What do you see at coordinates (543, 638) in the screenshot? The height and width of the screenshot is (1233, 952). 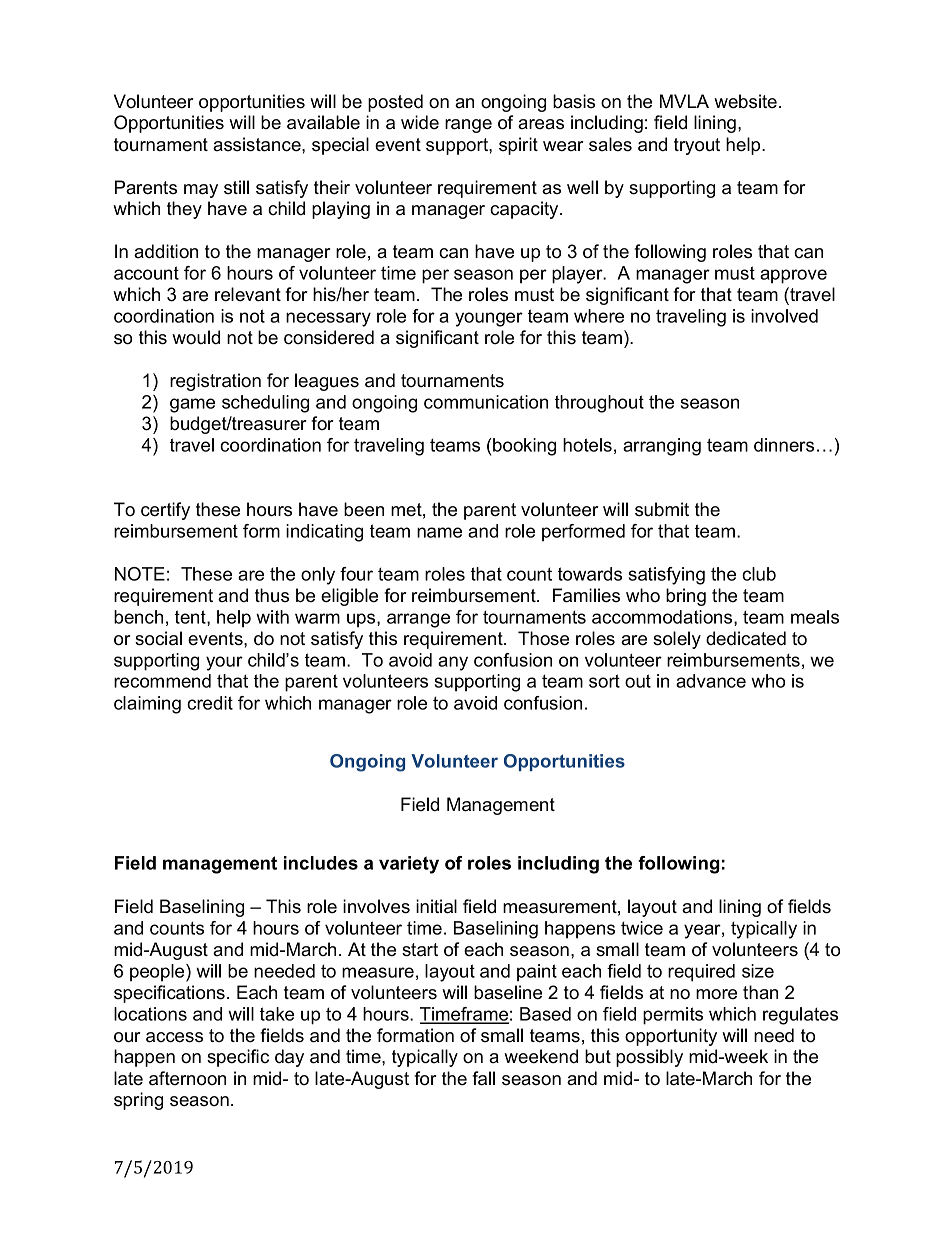 I see `Those` at bounding box center [543, 638].
